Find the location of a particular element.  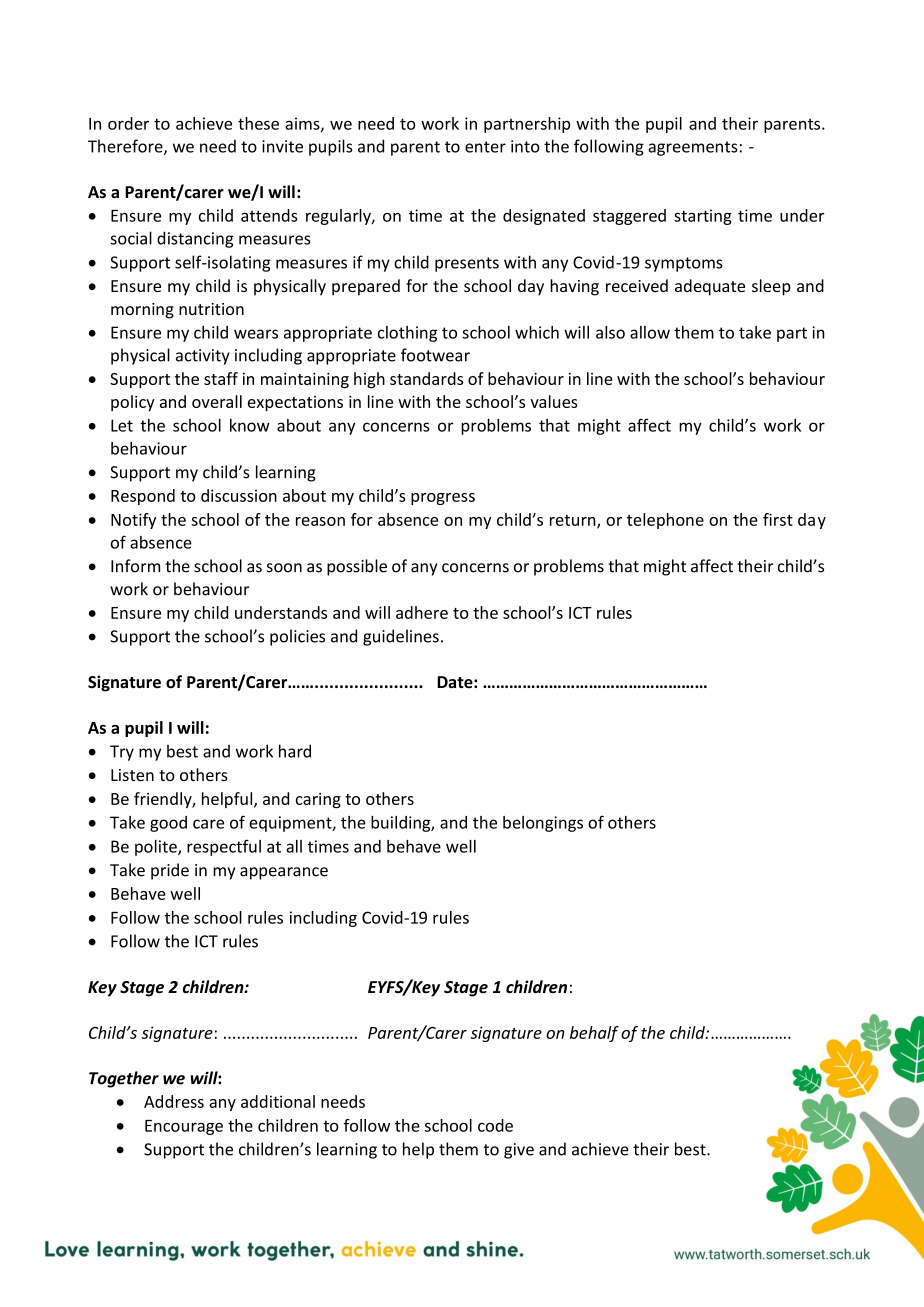

Encourage is located at coordinates (184, 1127).
